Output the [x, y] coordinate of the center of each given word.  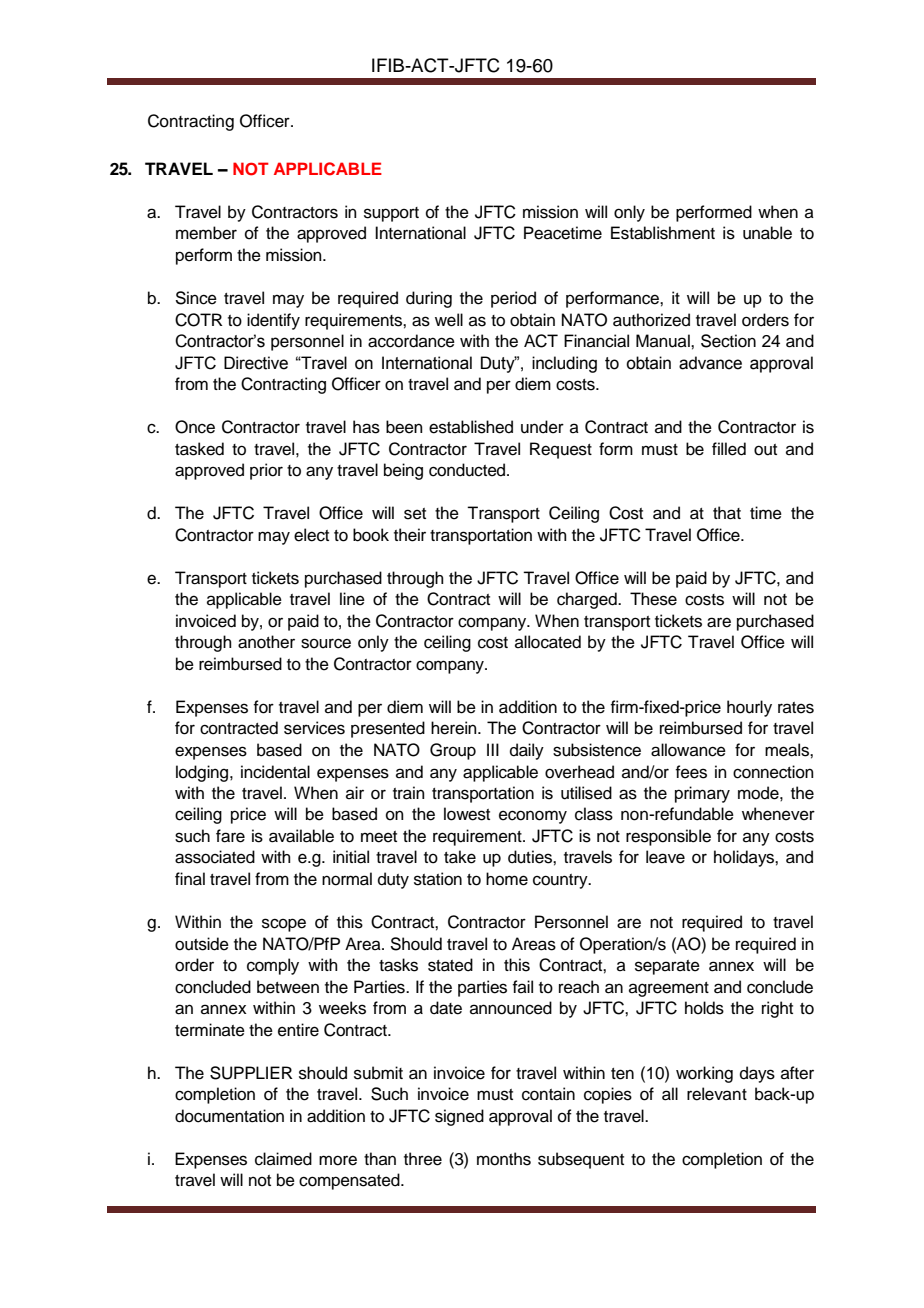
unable [767, 233]
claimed [283, 1159]
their [410, 535]
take [460, 857]
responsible [668, 837]
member [206, 233]
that [727, 513]
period [513, 299]
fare [230, 836]
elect [311, 535]
